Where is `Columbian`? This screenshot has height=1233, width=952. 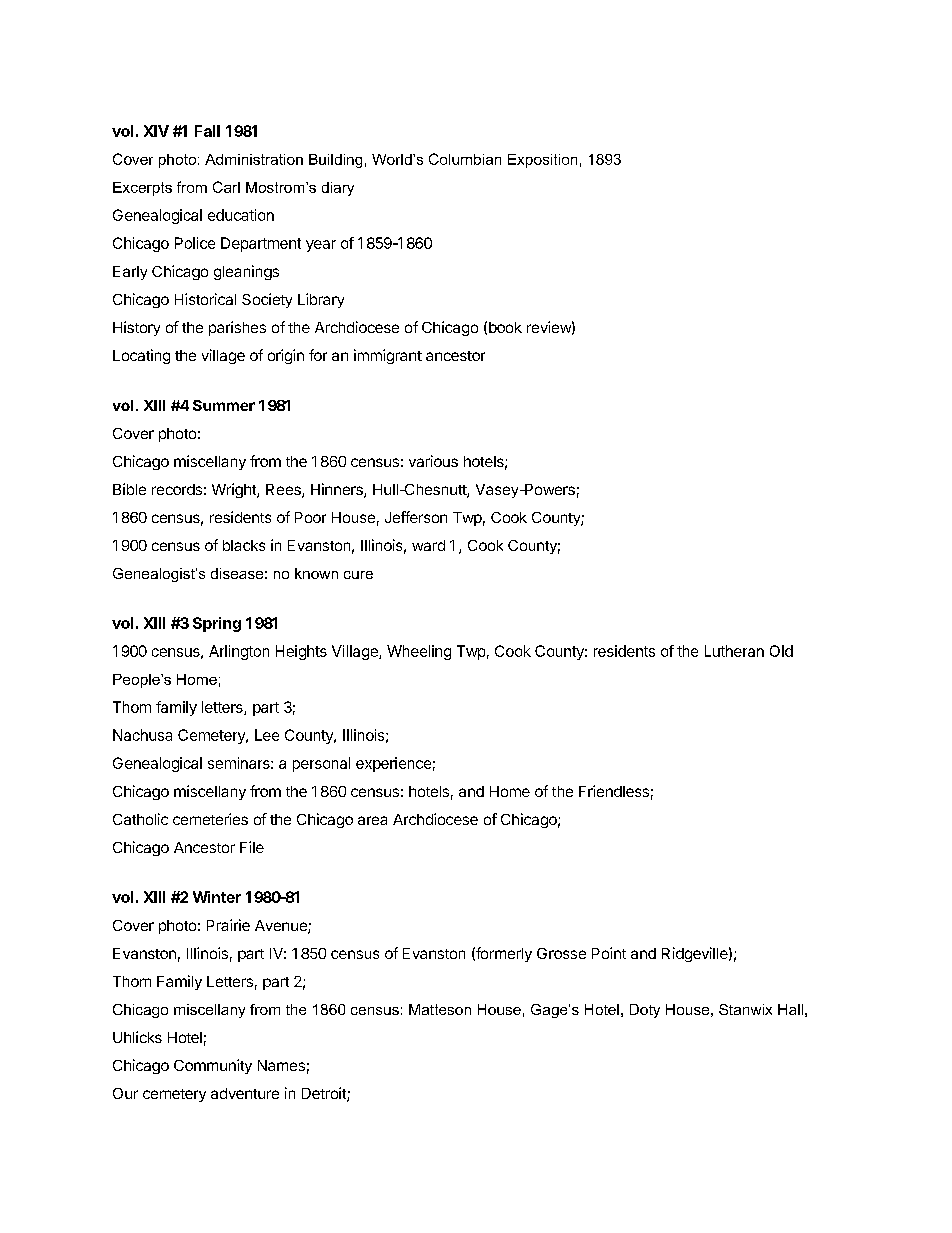
Columbian is located at coordinates (465, 159).
